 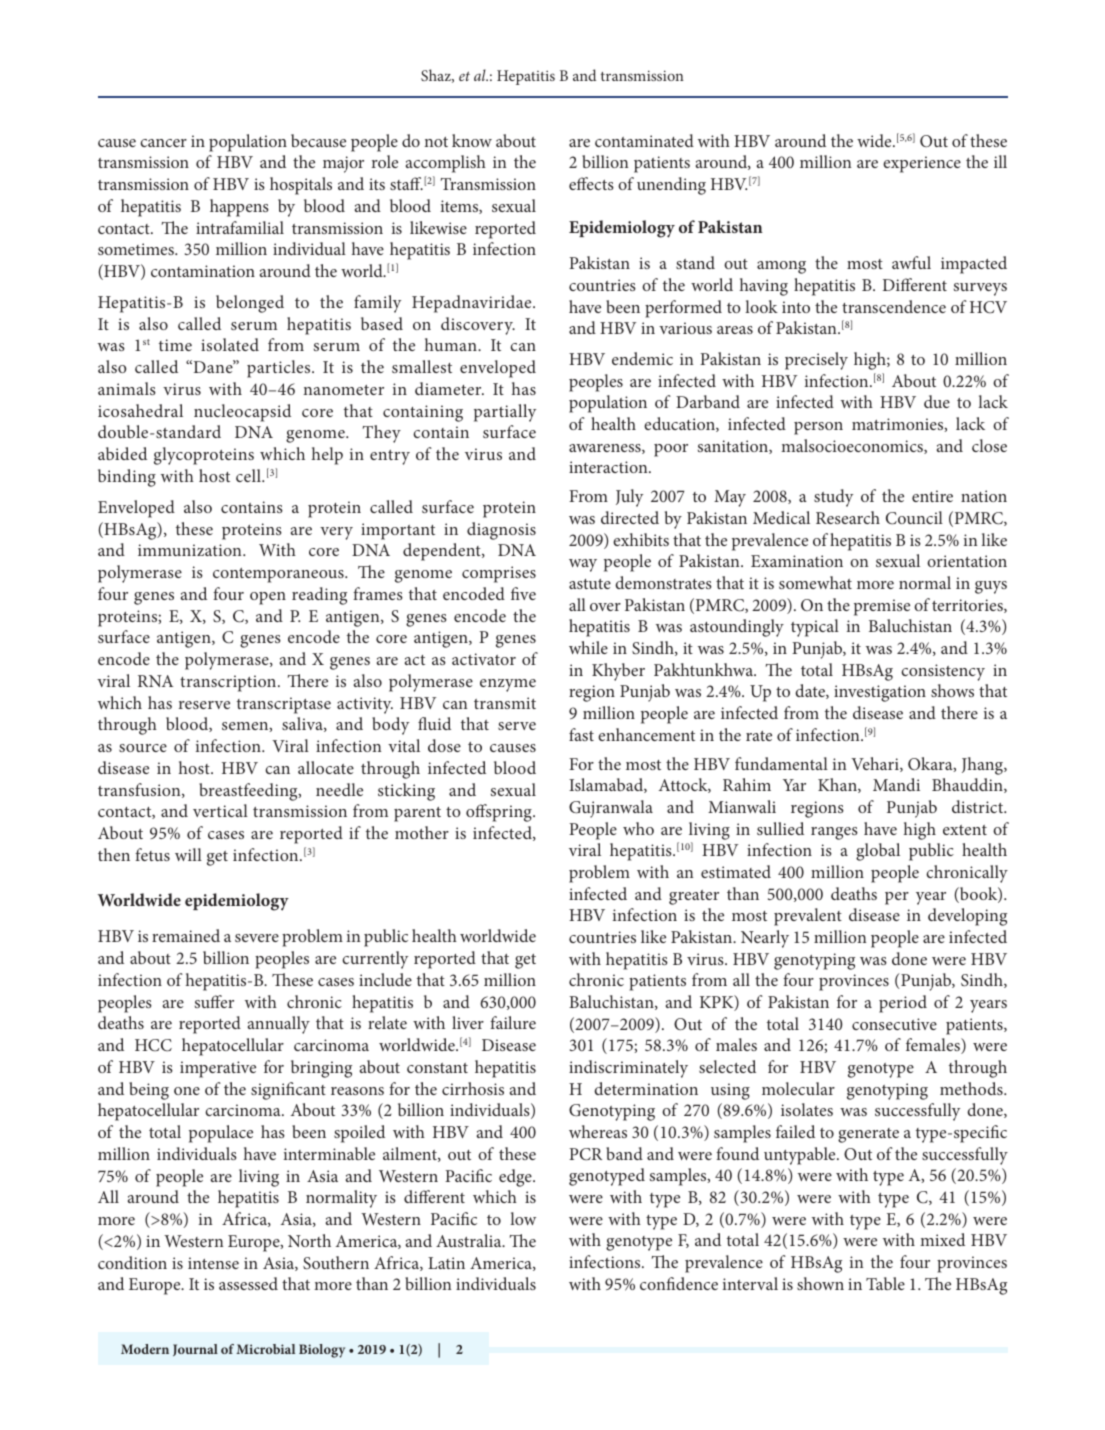 What do you see at coordinates (581, 734) in the screenshot?
I see `fast` at bounding box center [581, 734].
